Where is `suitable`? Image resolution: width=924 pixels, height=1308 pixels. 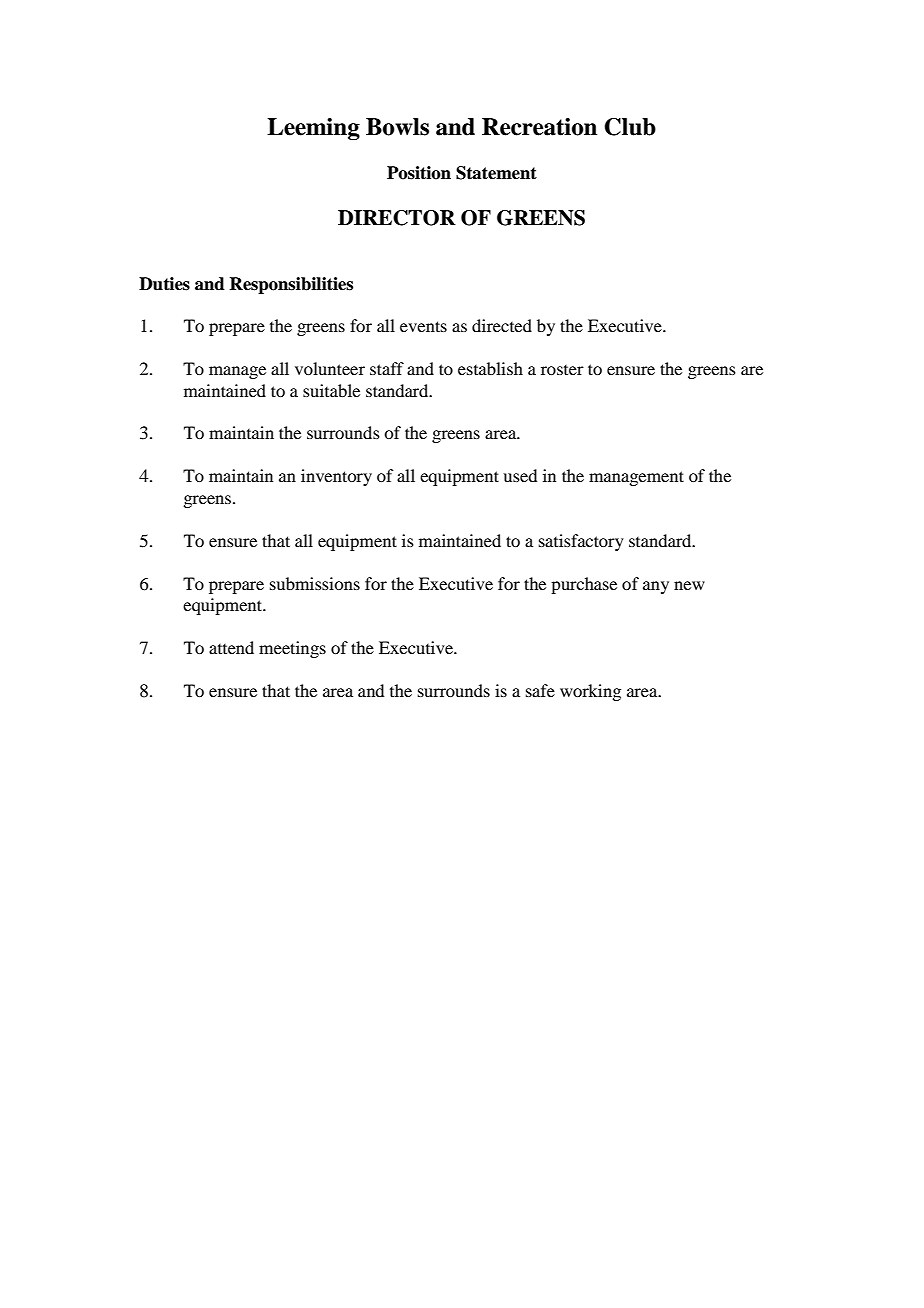
suitable is located at coordinates (331, 390).
